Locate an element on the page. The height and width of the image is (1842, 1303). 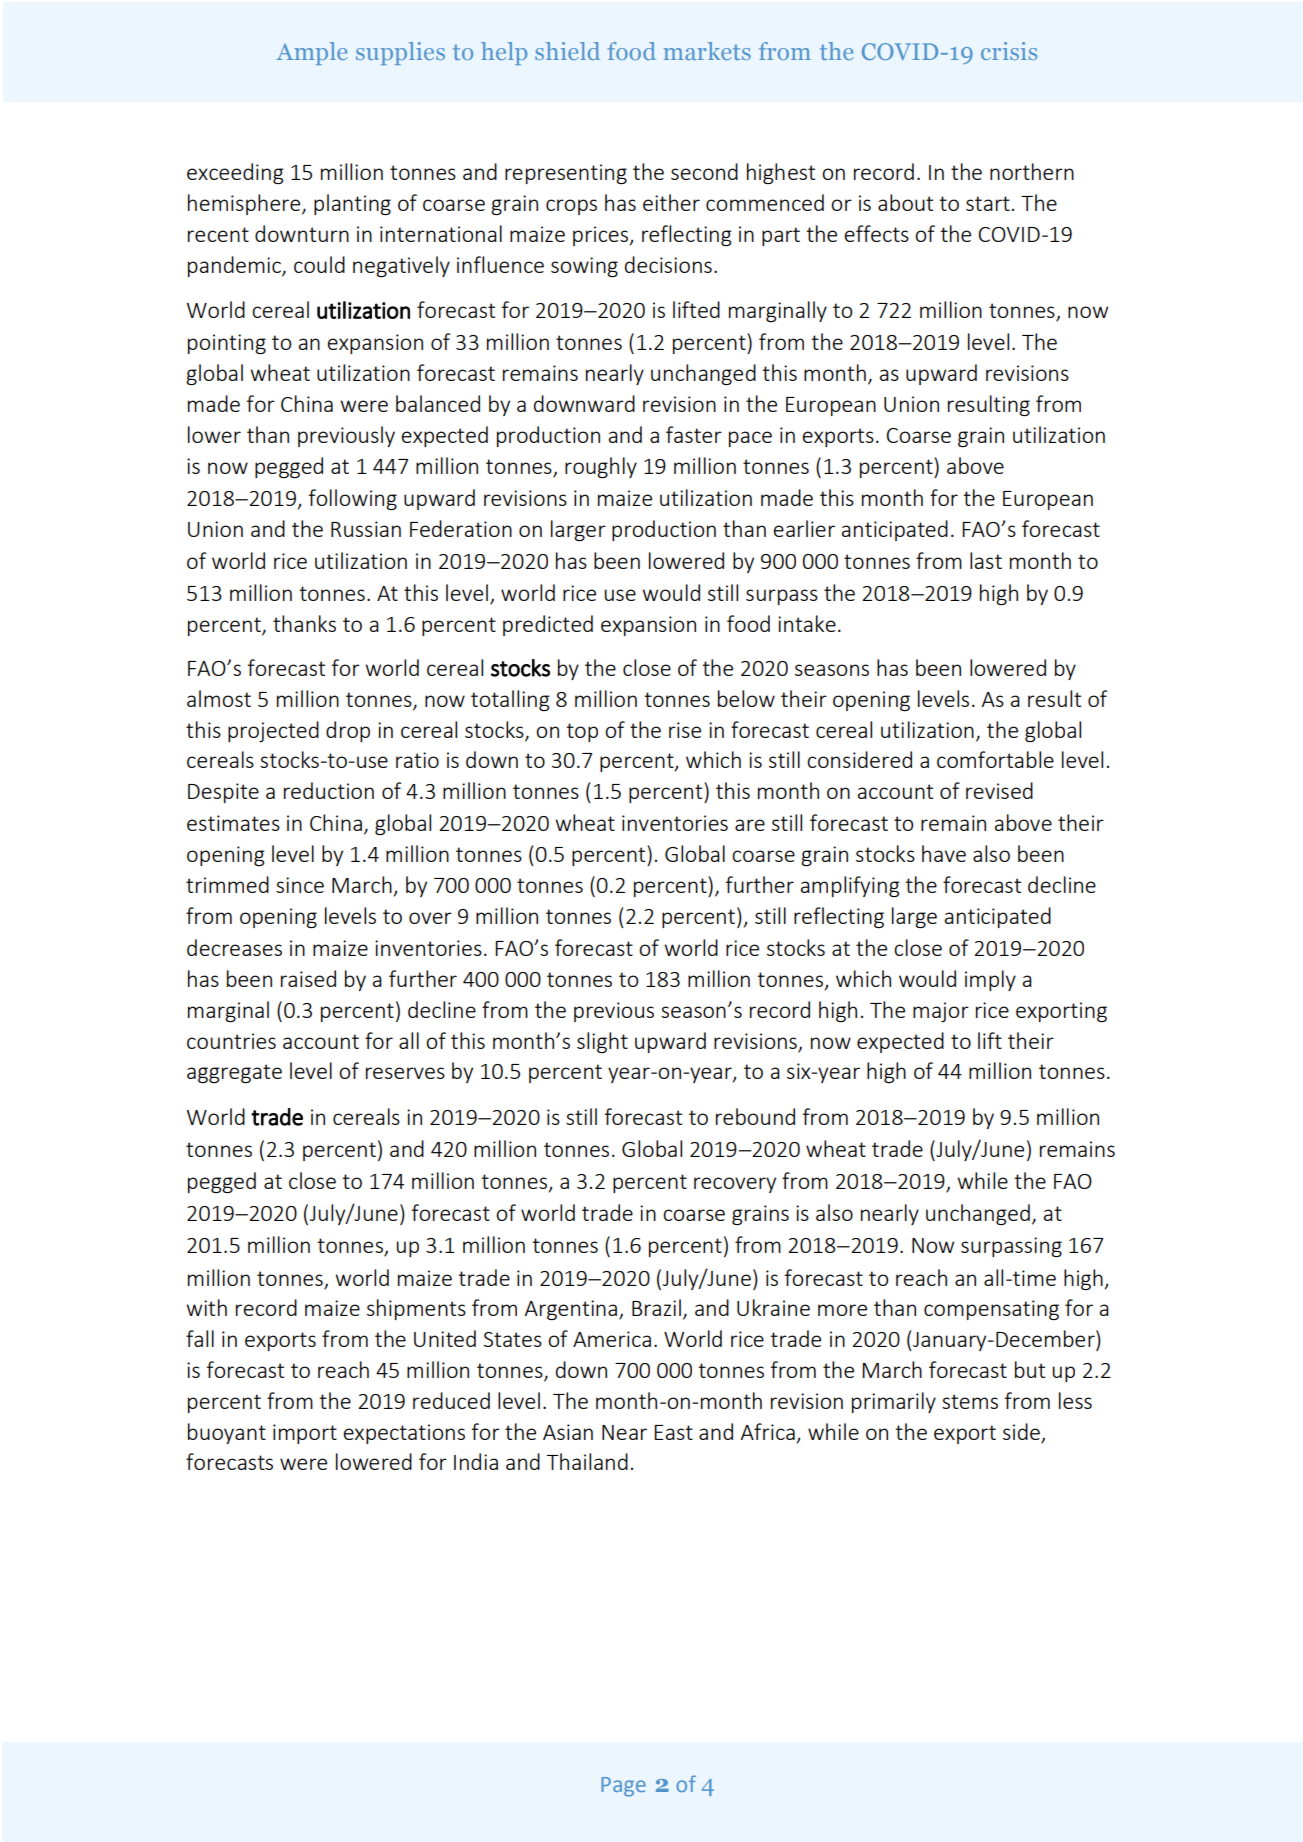
aggregate is located at coordinates (234, 1073).
